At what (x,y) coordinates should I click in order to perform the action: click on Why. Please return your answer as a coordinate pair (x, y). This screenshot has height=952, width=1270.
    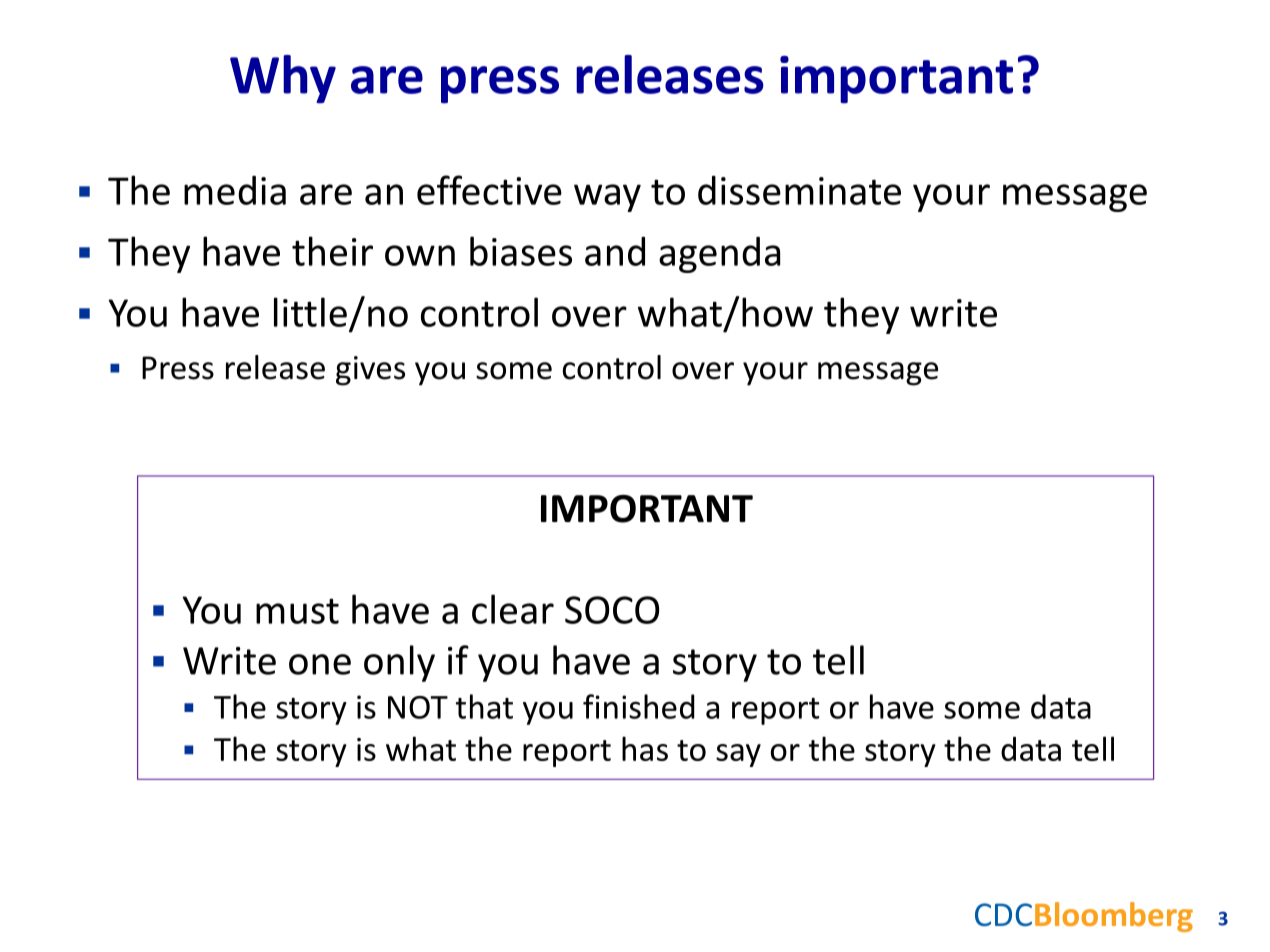
    Looking at the image, I should click on (283, 79).
